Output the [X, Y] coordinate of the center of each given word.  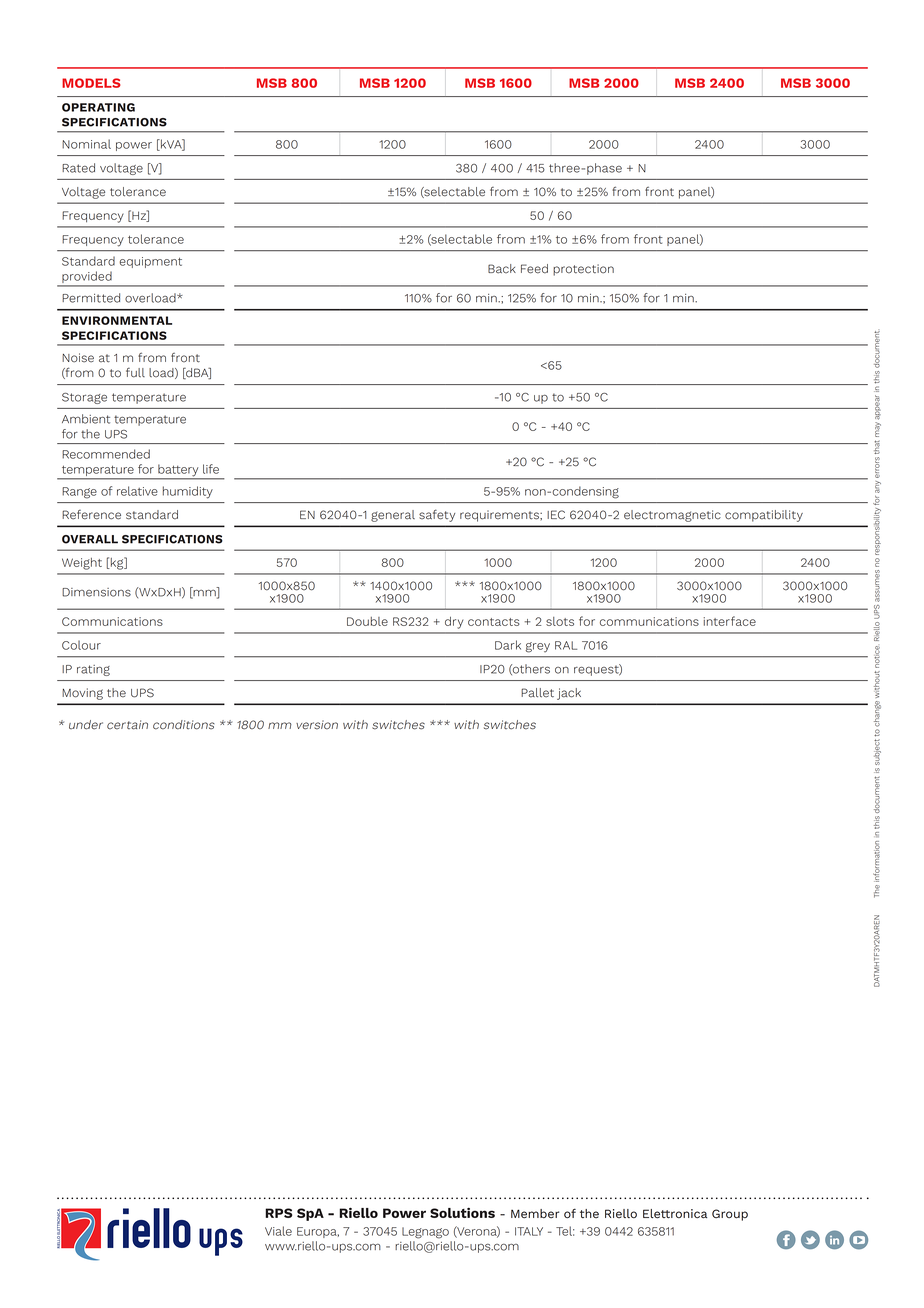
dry [454, 623]
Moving [82, 694]
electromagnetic [672, 516]
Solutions [462, 1213]
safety [437, 515]
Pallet [537, 693]
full [135, 373]
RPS [279, 1213]
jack [569, 694]
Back [502, 269]
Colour [81, 645]
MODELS [91, 83]
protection [583, 270]
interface [730, 621]
